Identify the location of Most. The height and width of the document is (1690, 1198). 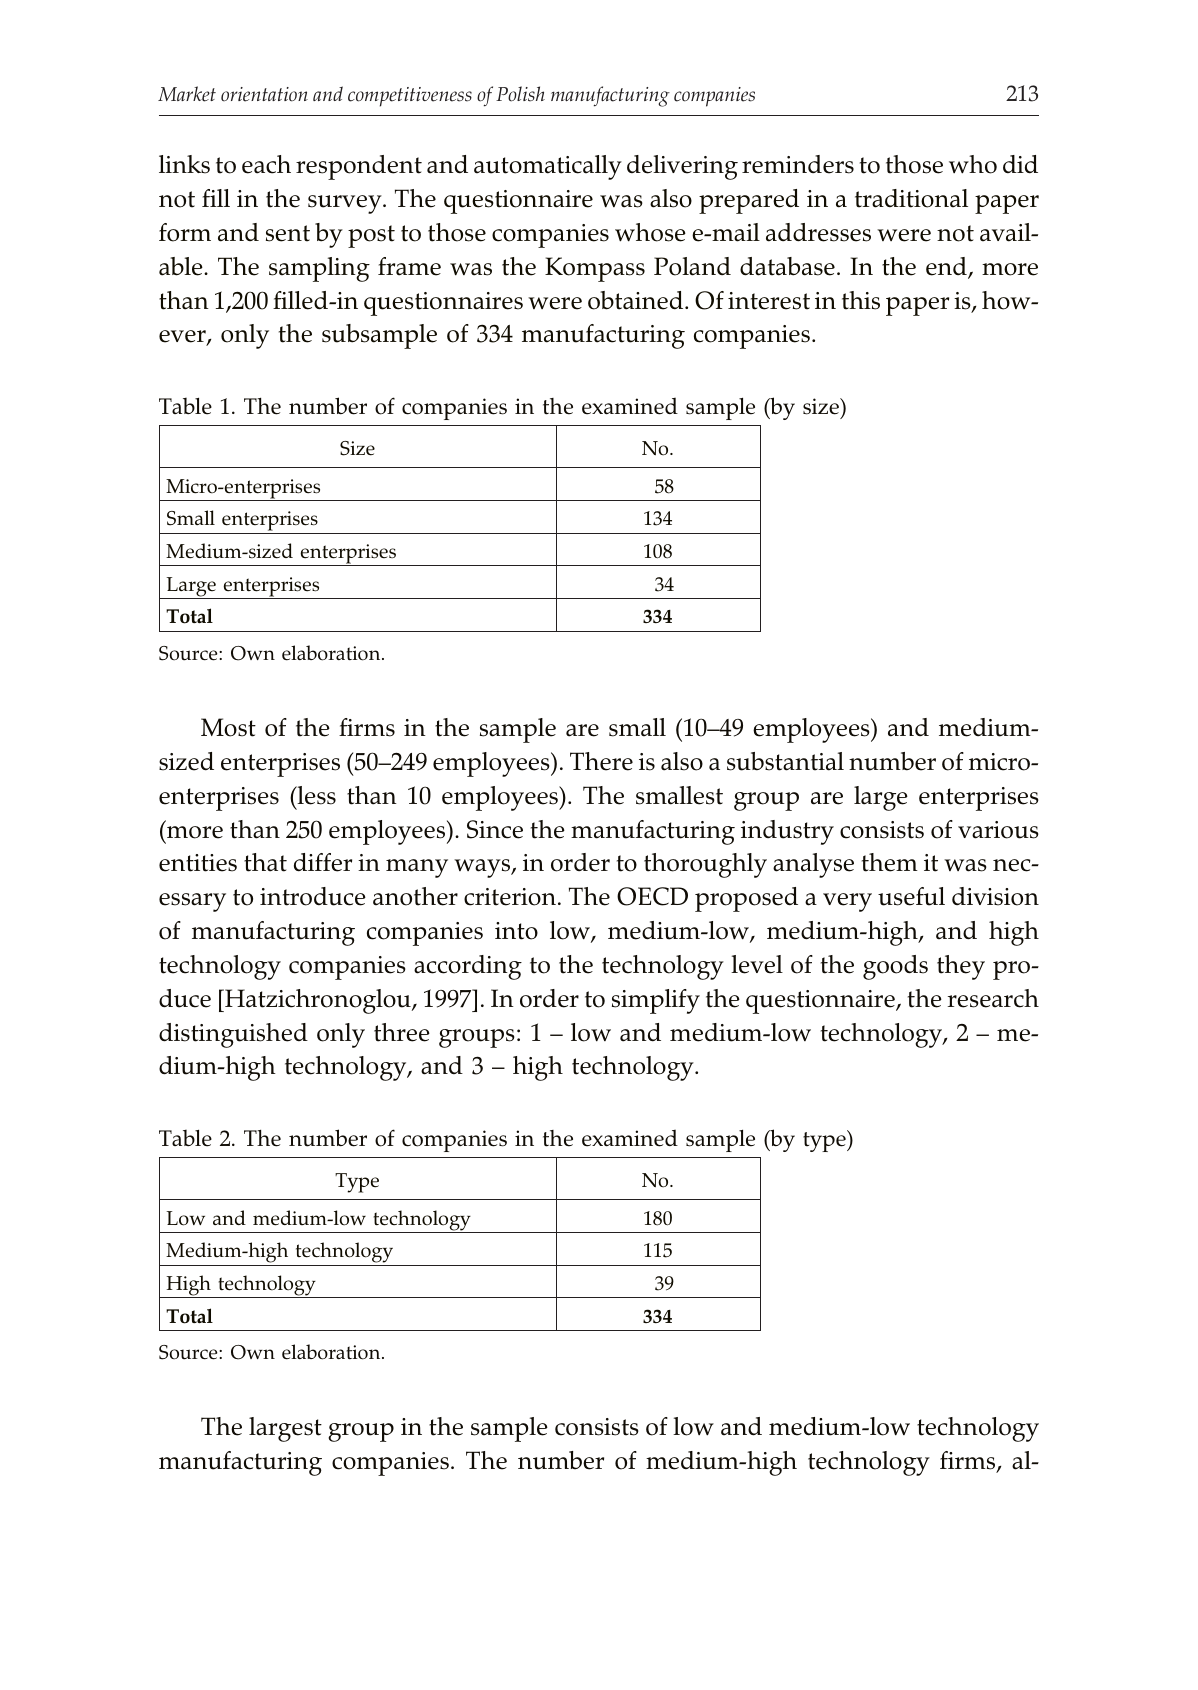
(228, 727).
